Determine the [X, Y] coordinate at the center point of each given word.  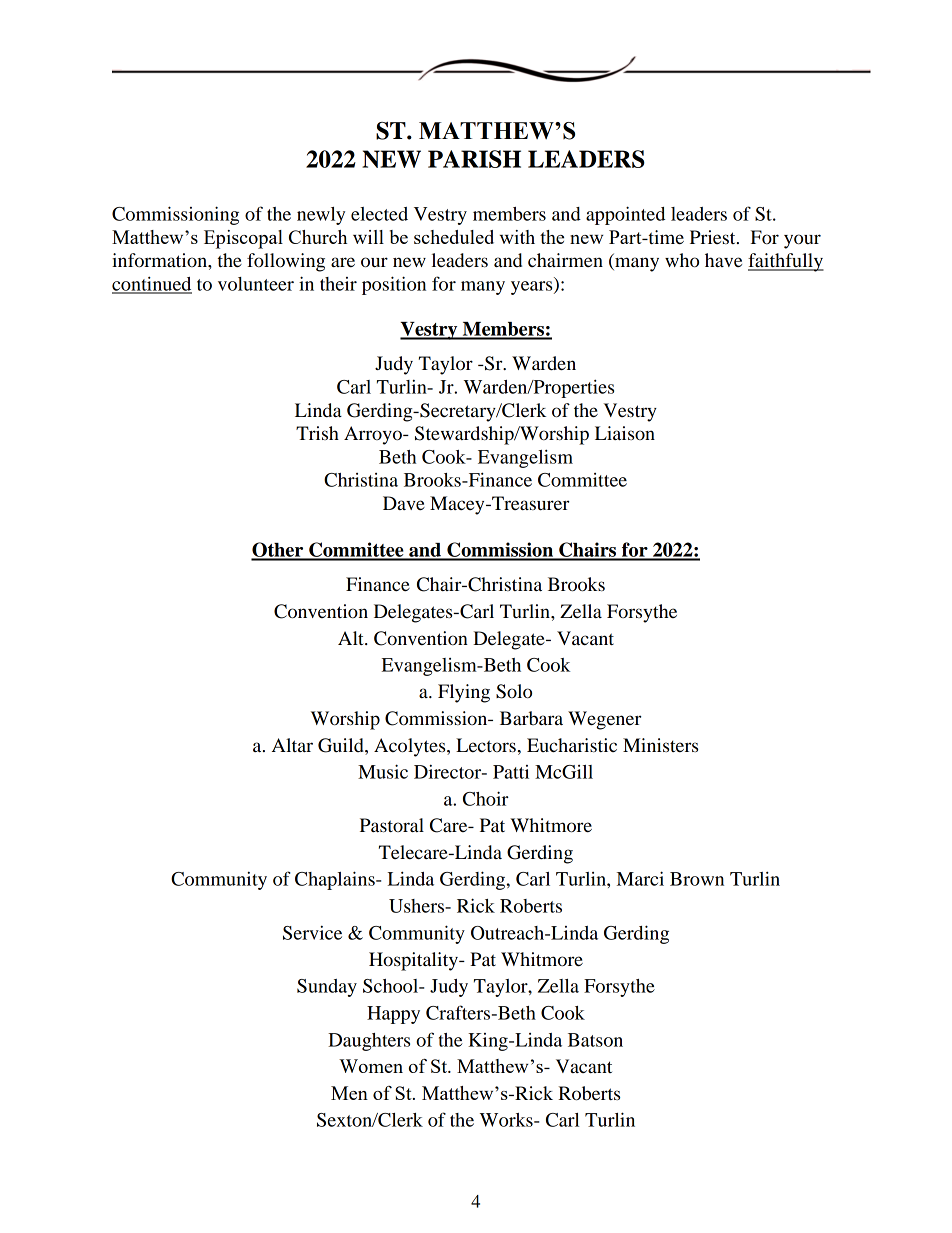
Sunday [327, 988]
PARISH [474, 159]
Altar [292, 745]
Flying [464, 693]
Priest [714, 237]
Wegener [605, 720]
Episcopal [243, 239]
